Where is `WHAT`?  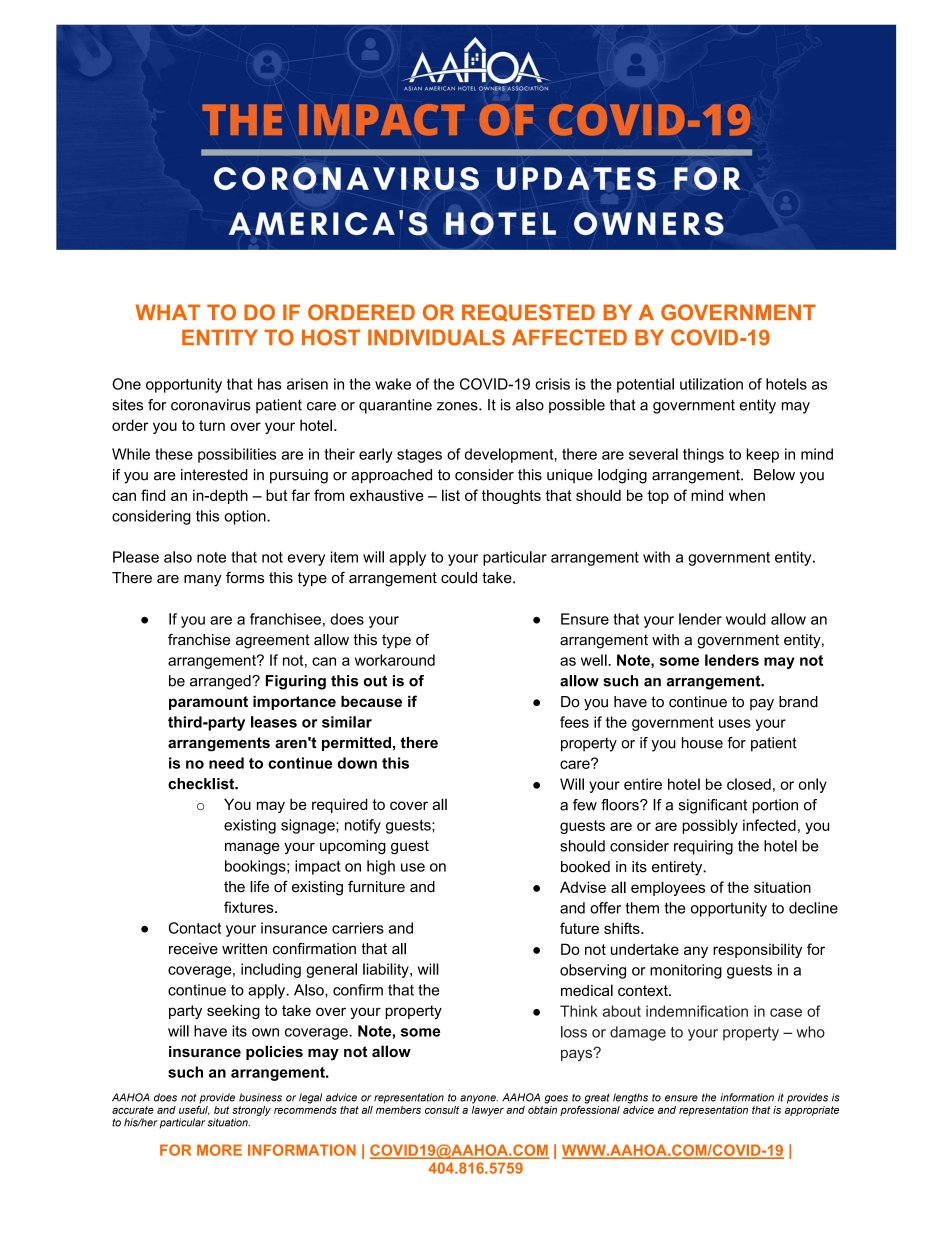
WHAT is located at coordinates (167, 312).
